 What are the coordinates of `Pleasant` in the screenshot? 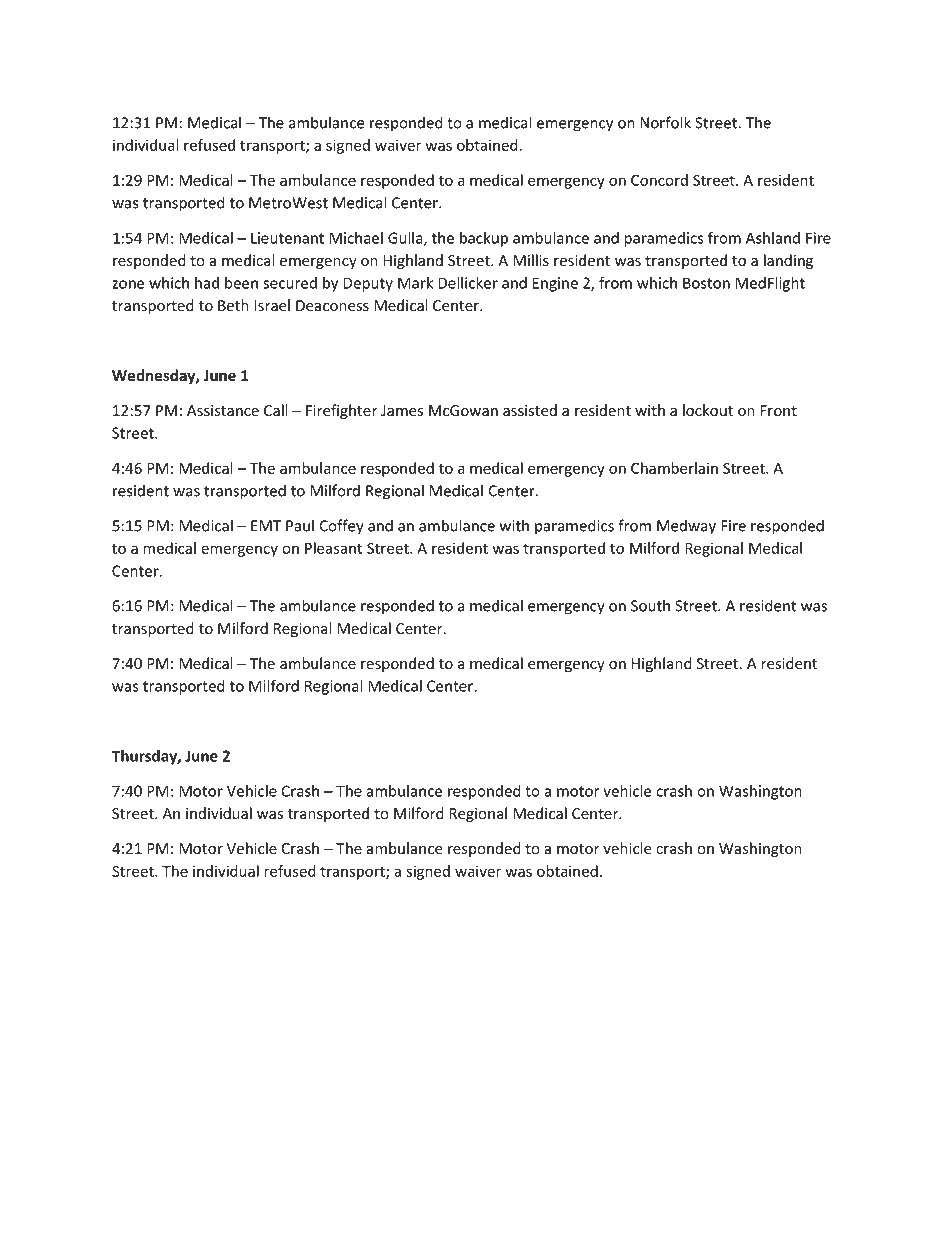 It's located at (334, 548).
